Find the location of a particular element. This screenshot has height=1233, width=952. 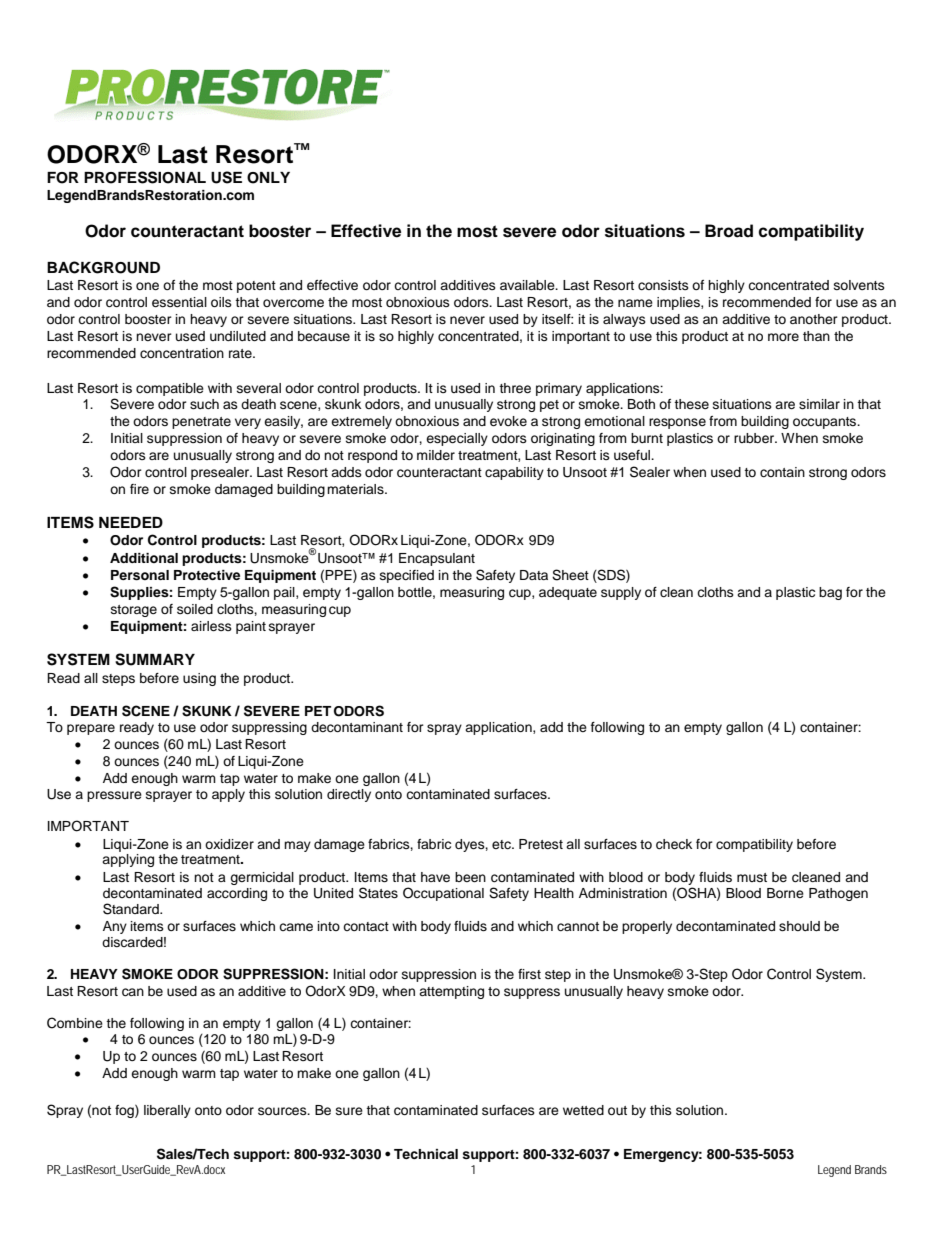

Broad is located at coordinates (729, 231).
